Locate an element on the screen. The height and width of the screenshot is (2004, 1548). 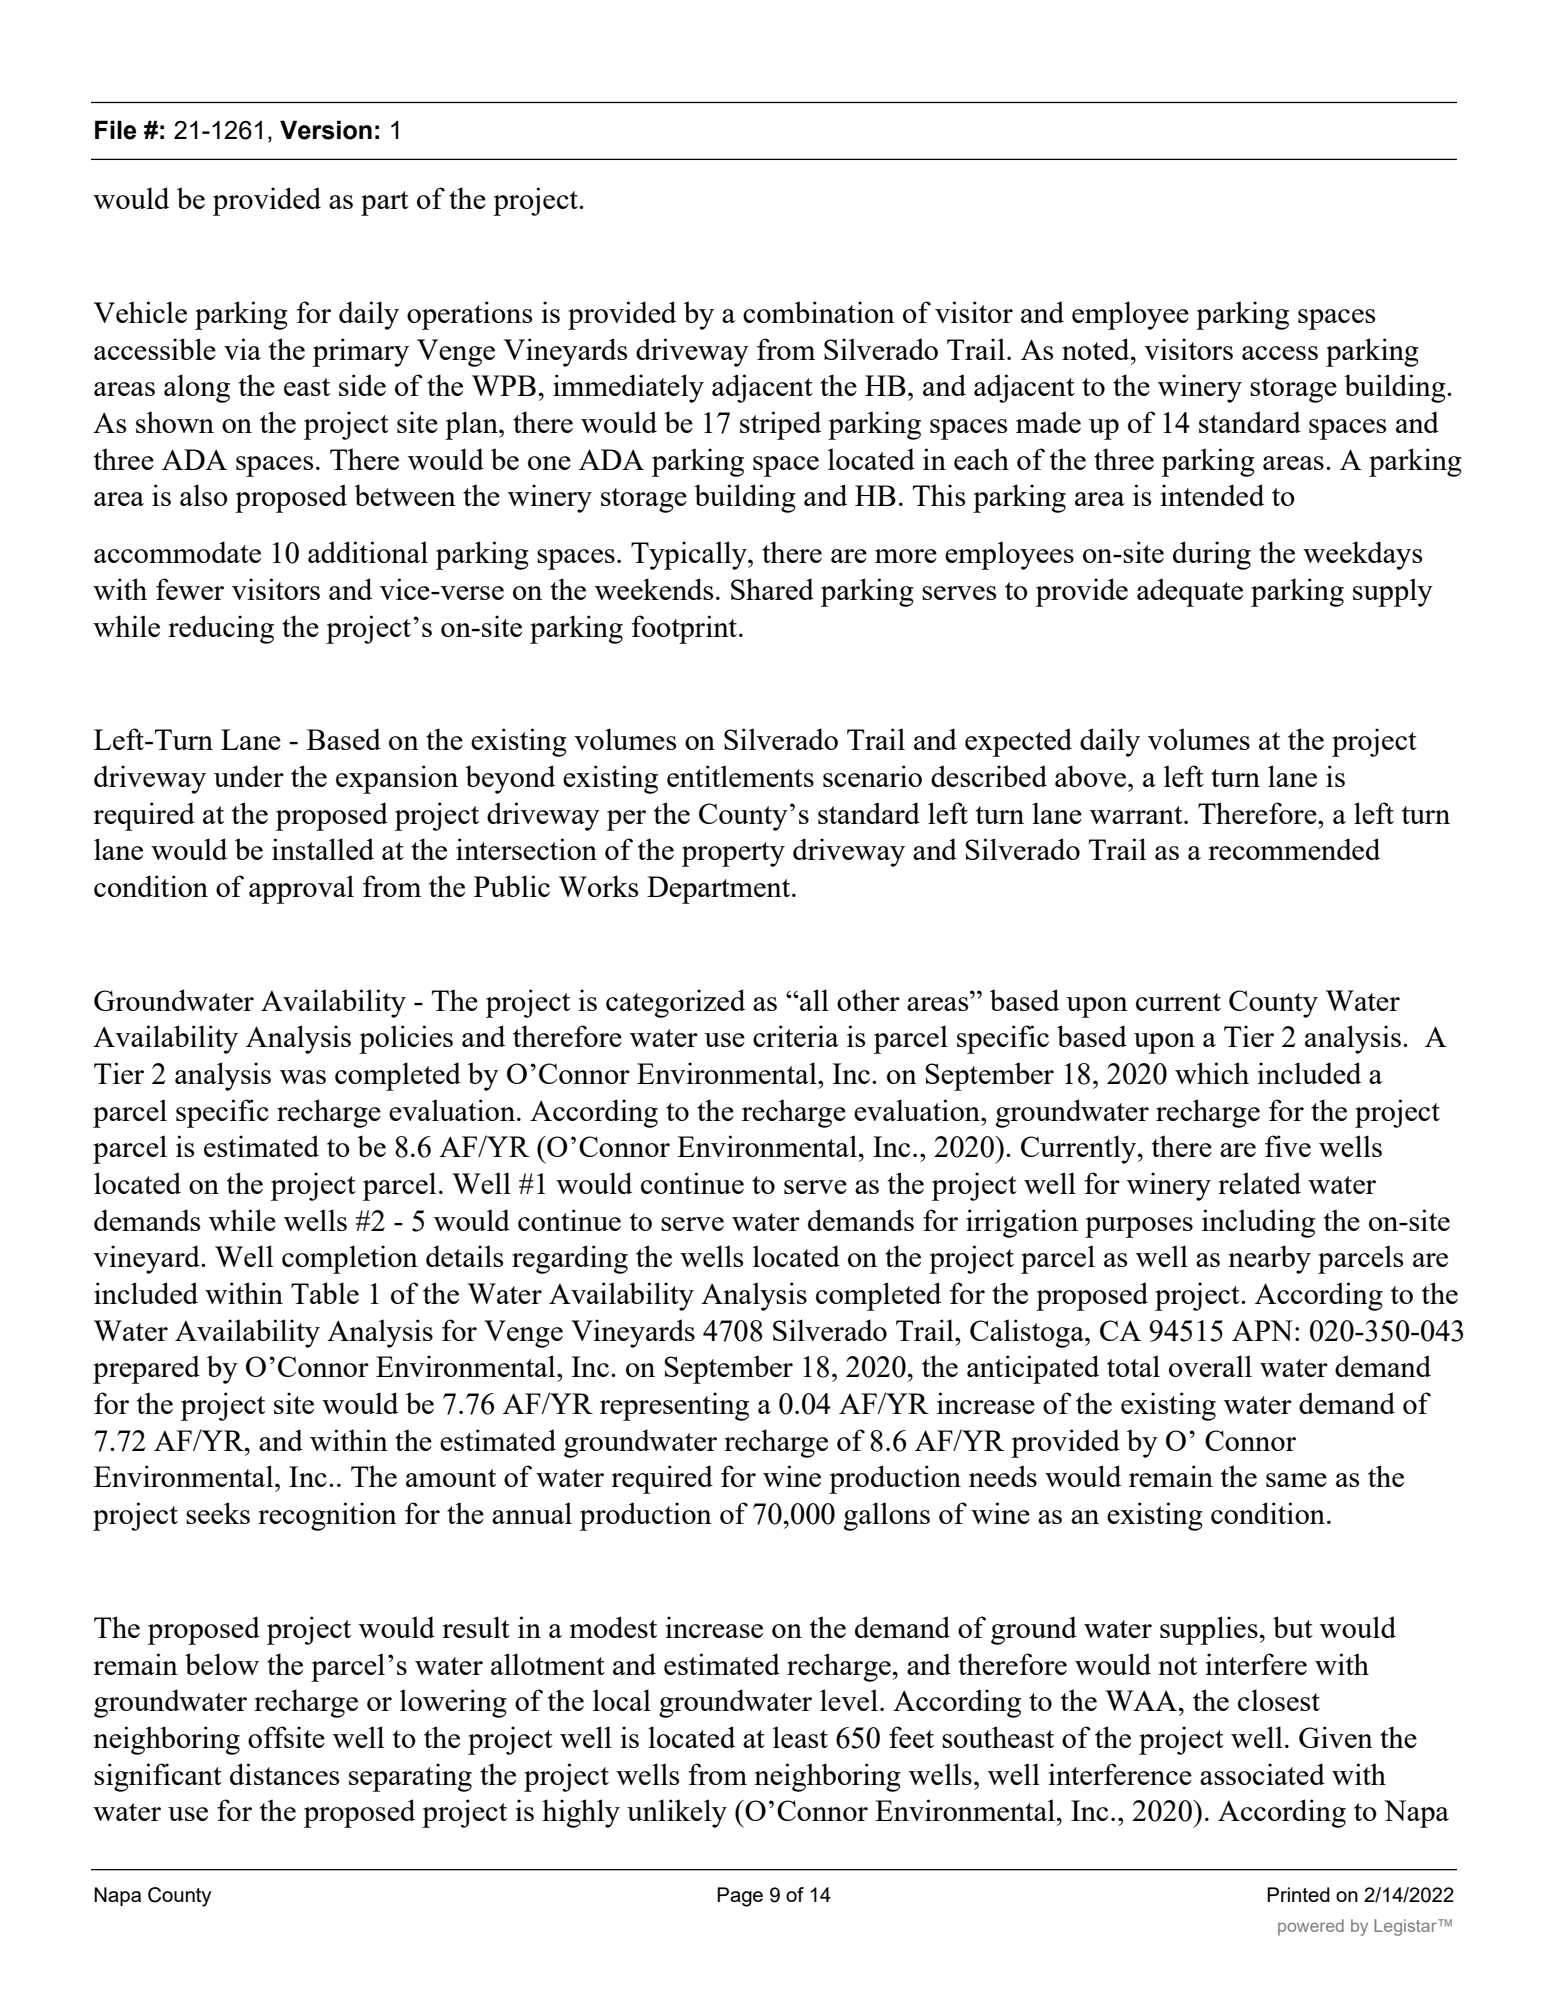
same is located at coordinates (1296, 1480).
